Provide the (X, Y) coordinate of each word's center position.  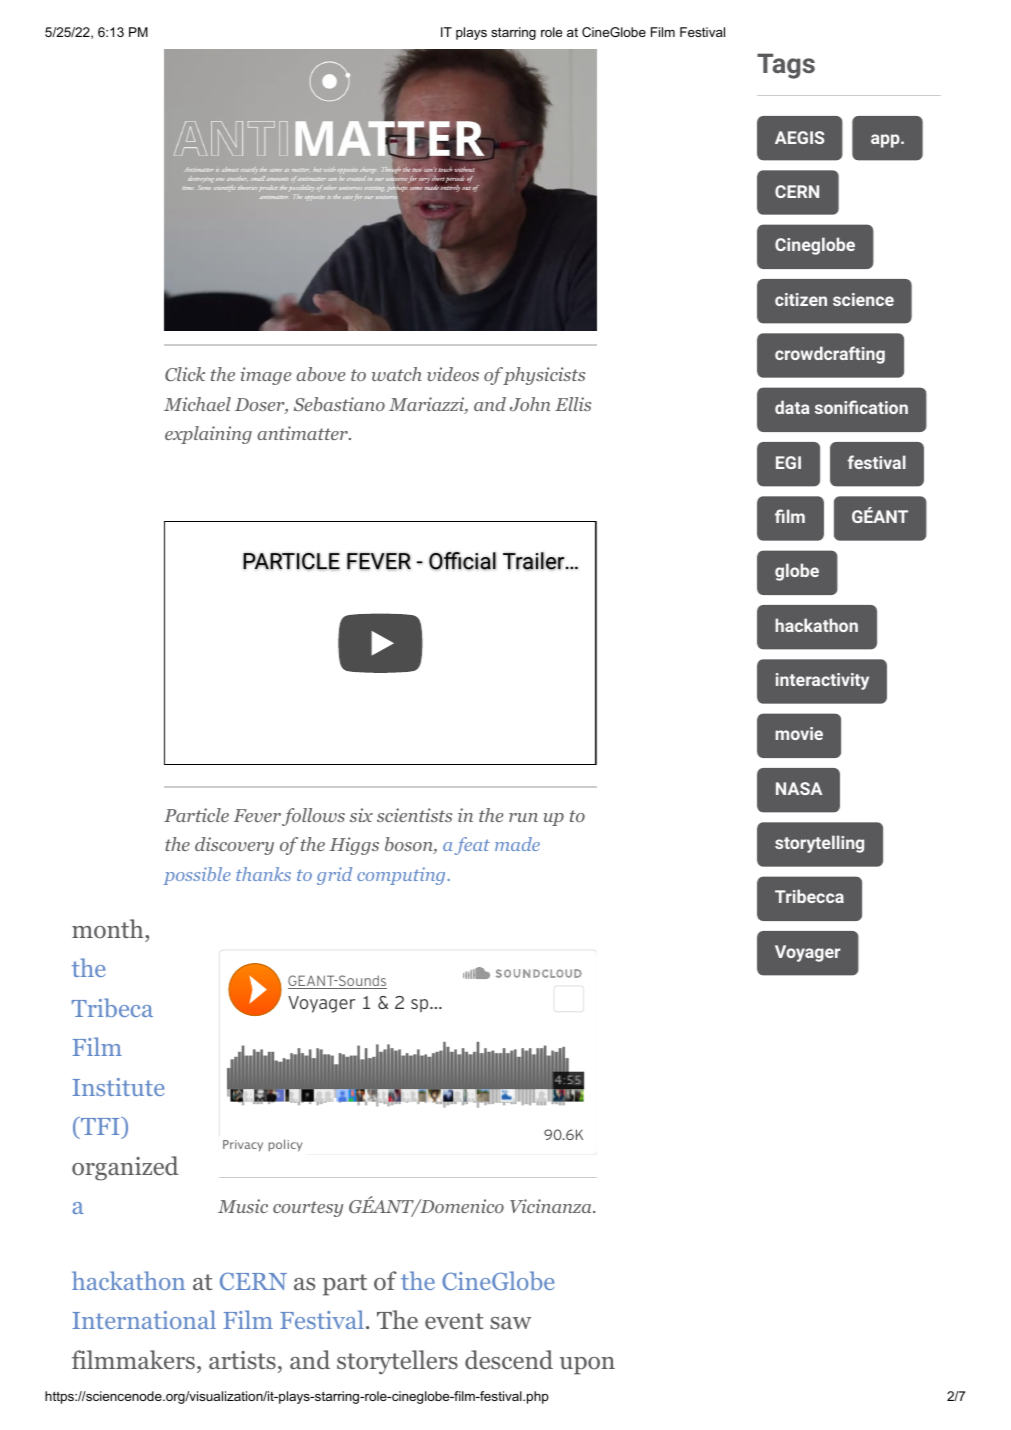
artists (242, 1360)
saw (510, 1323)
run (523, 817)
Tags (786, 66)
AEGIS (799, 137)
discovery (234, 846)
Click (185, 374)
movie (799, 733)
